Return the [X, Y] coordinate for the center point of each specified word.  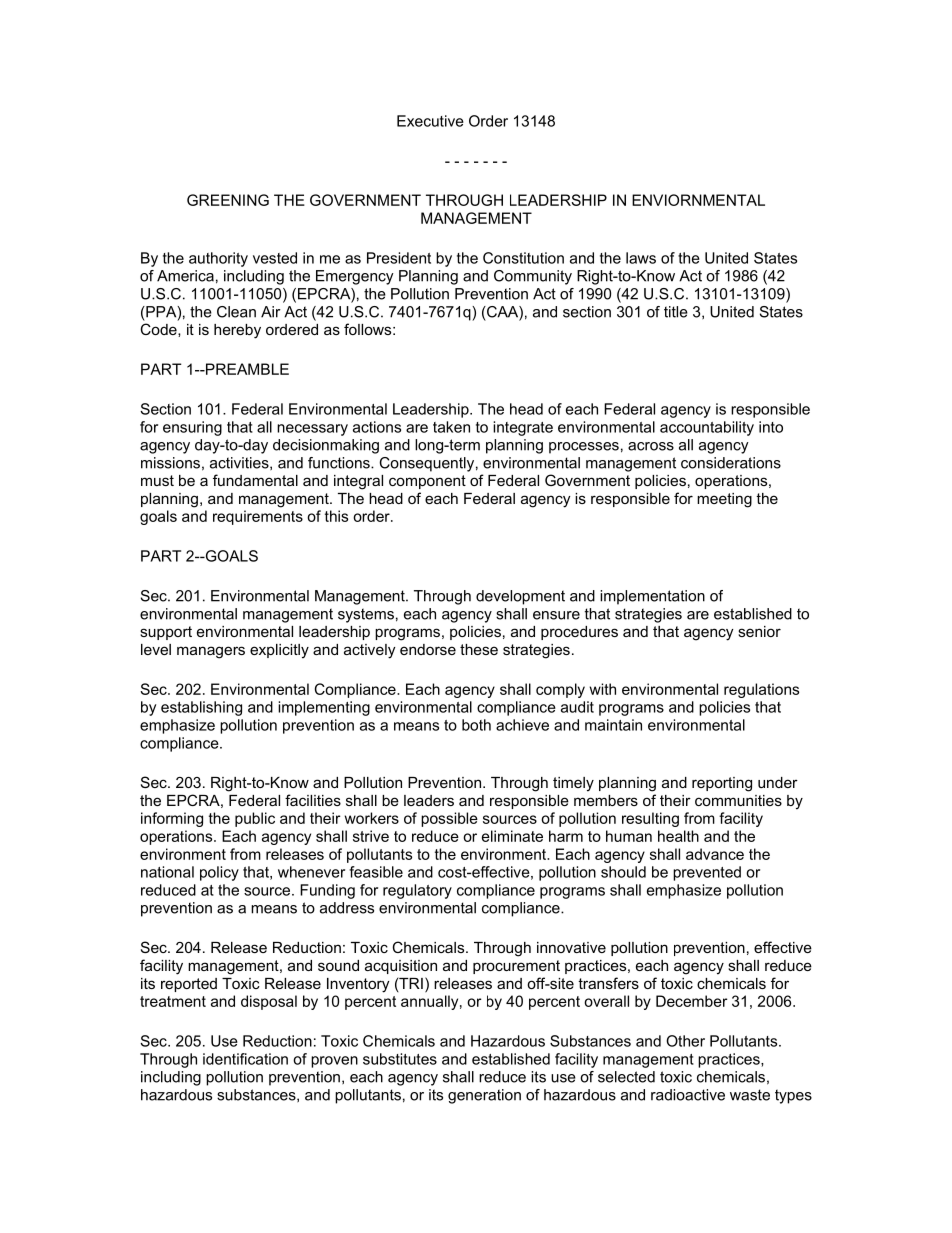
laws [641, 258]
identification [245, 1059]
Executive [430, 121]
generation [484, 1096]
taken [451, 427]
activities [240, 463]
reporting [722, 784]
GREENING [228, 200]
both [476, 725]
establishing [201, 708]
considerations [731, 463]
